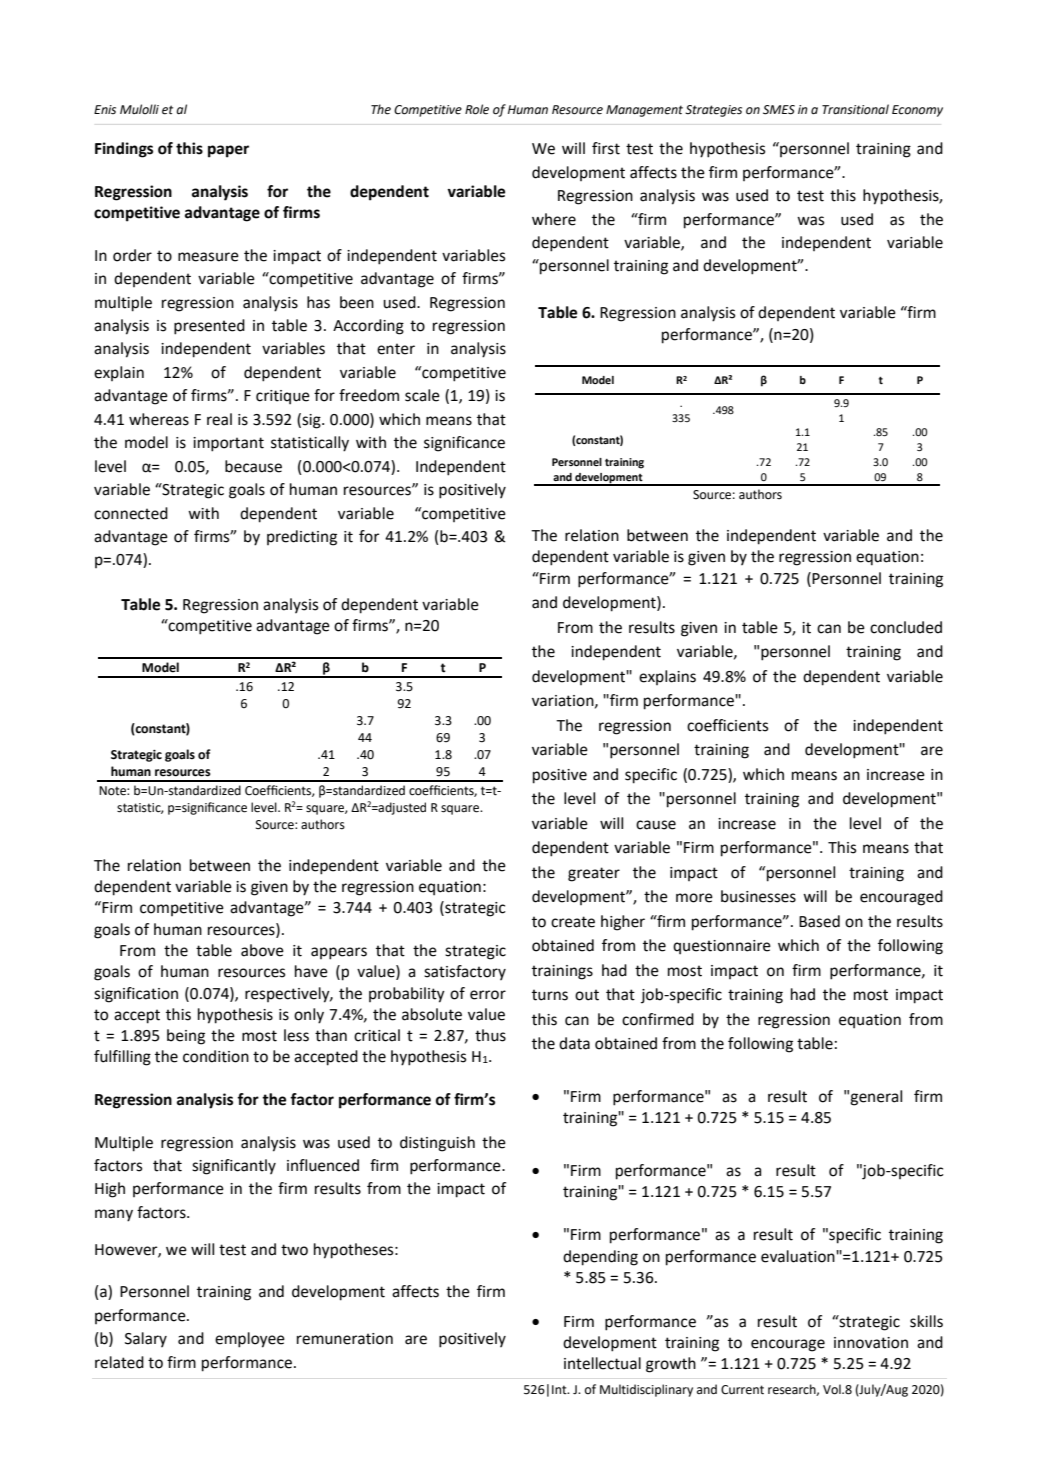 This image has height=1468, width=1038. I want to click on above, so click(262, 950).
